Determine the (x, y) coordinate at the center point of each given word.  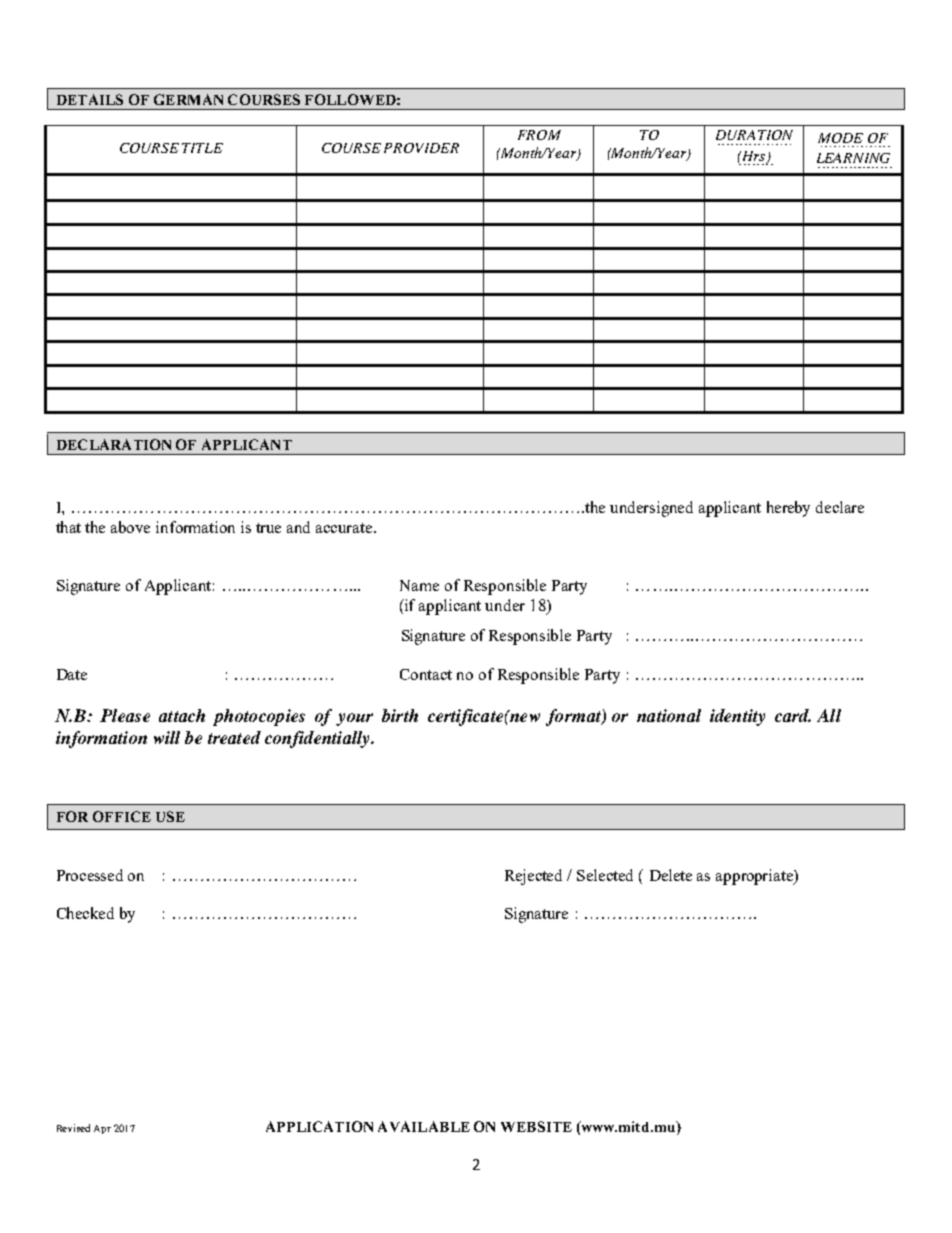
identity (737, 717)
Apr (102, 1129)
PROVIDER (421, 148)
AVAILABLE (424, 1126)
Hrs (753, 157)
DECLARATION (114, 444)
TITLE (202, 148)
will (167, 737)
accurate (345, 528)
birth (400, 715)
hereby (788, 509)
